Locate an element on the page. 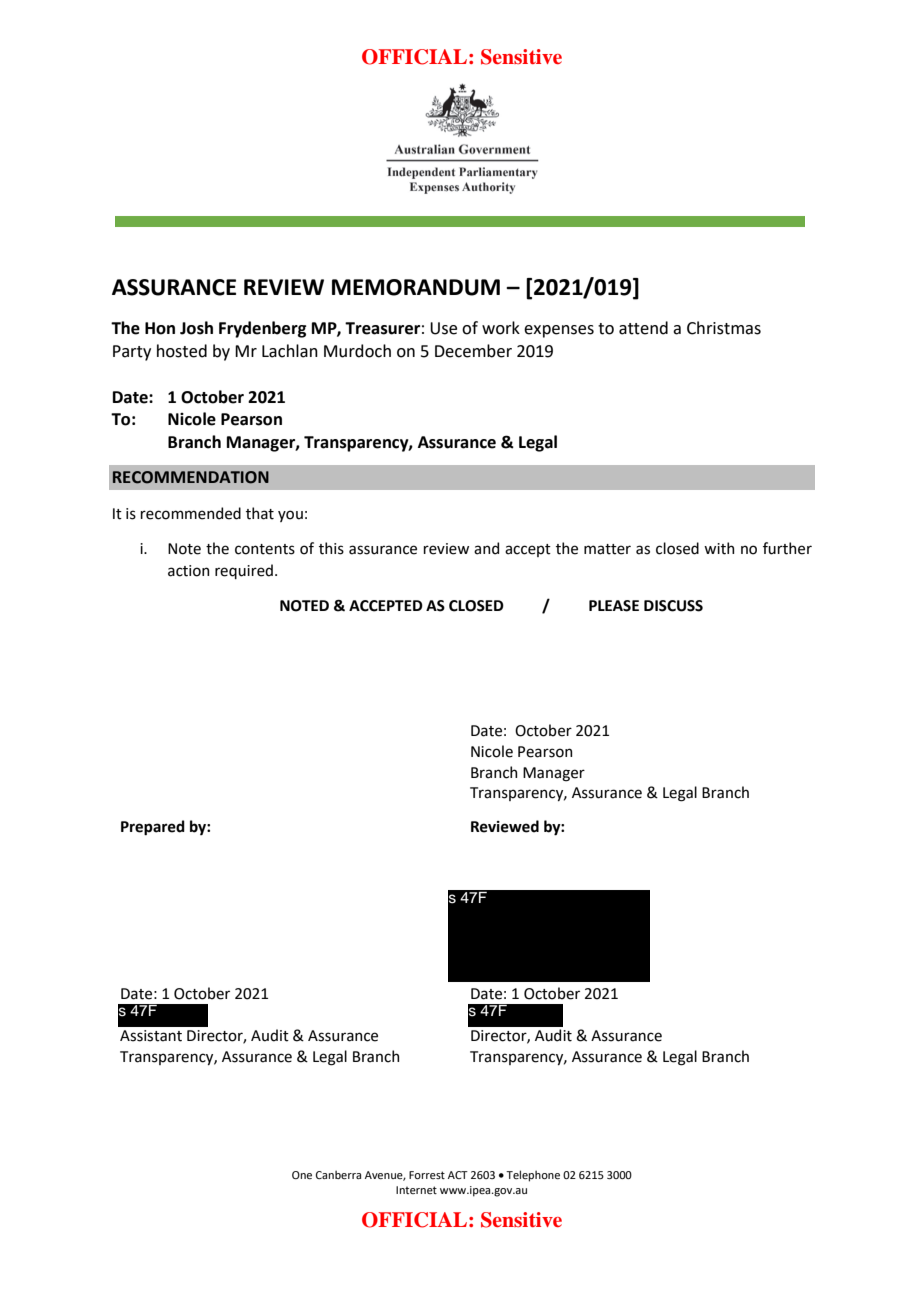 Image resolution: width=924 pixels, height=1308 pixels. PLEASE is located at coordinates (614, 606).
